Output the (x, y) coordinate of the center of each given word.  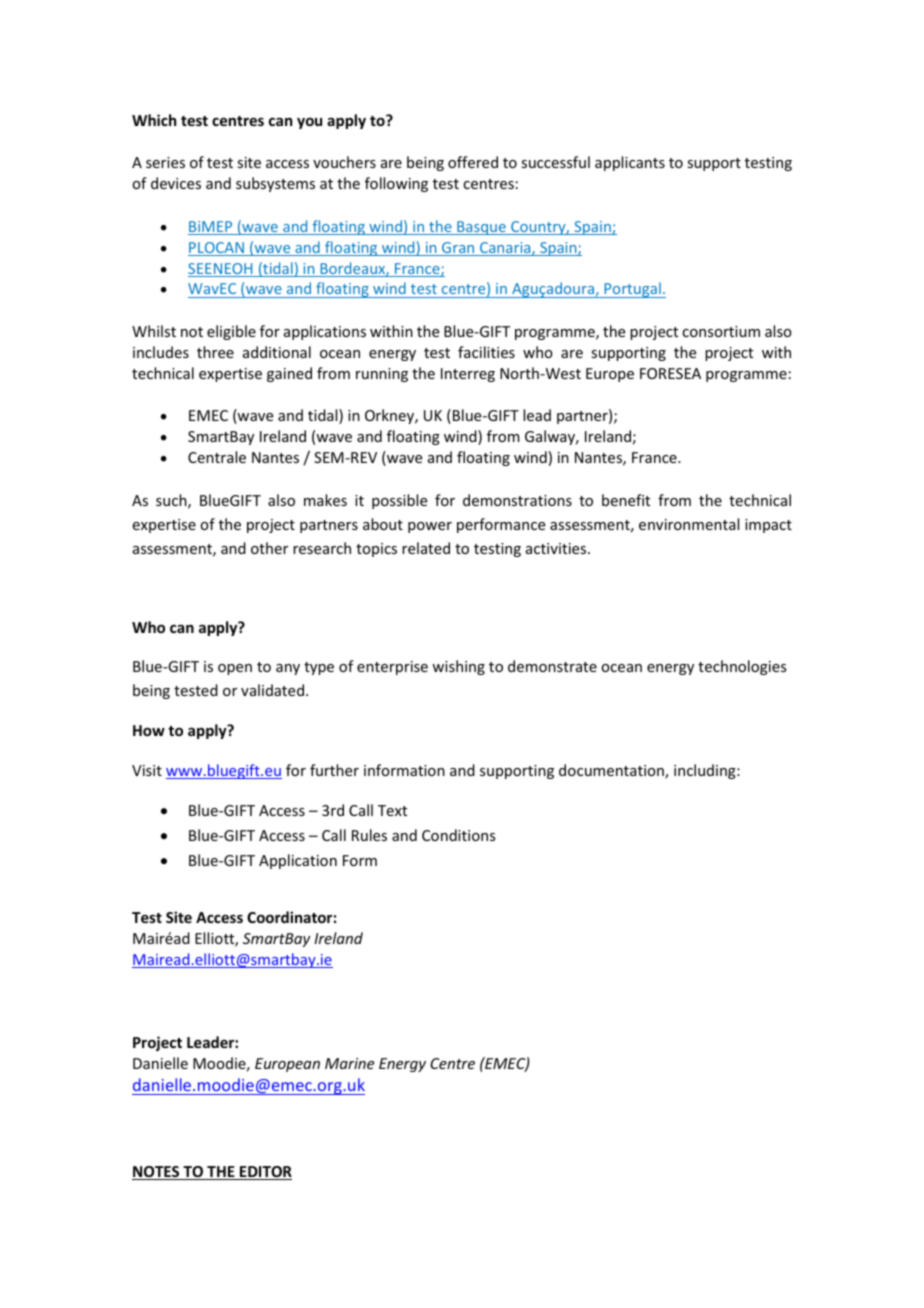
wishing (458, 667)
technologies (742, 667)
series (165, 162)
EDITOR (265, 1173)
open (235, 669)
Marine (349, 1063)
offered (473, 162)
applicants (630, 163)
